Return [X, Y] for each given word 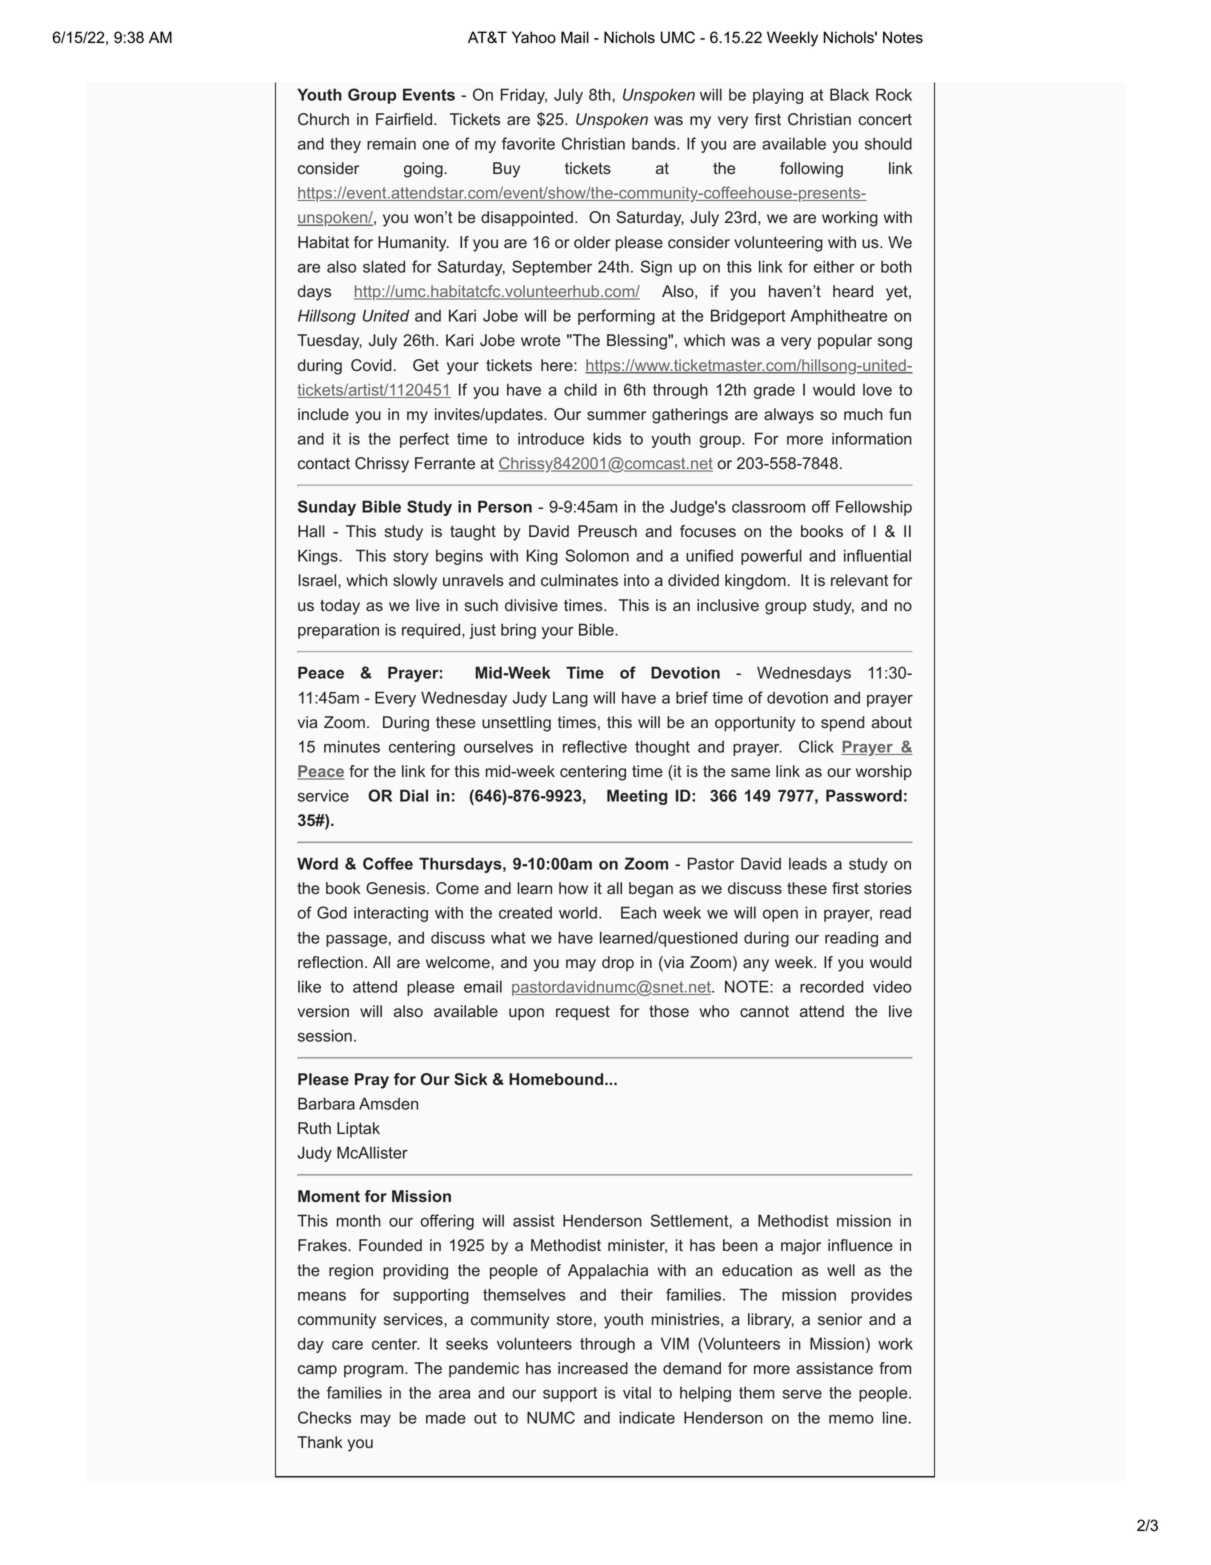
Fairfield [404, 119]
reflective [595, 746]
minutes [352, 746]
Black [849, 94]
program [375, 1371]
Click [816, 746]
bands [655, 143]
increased [593, 1368]
